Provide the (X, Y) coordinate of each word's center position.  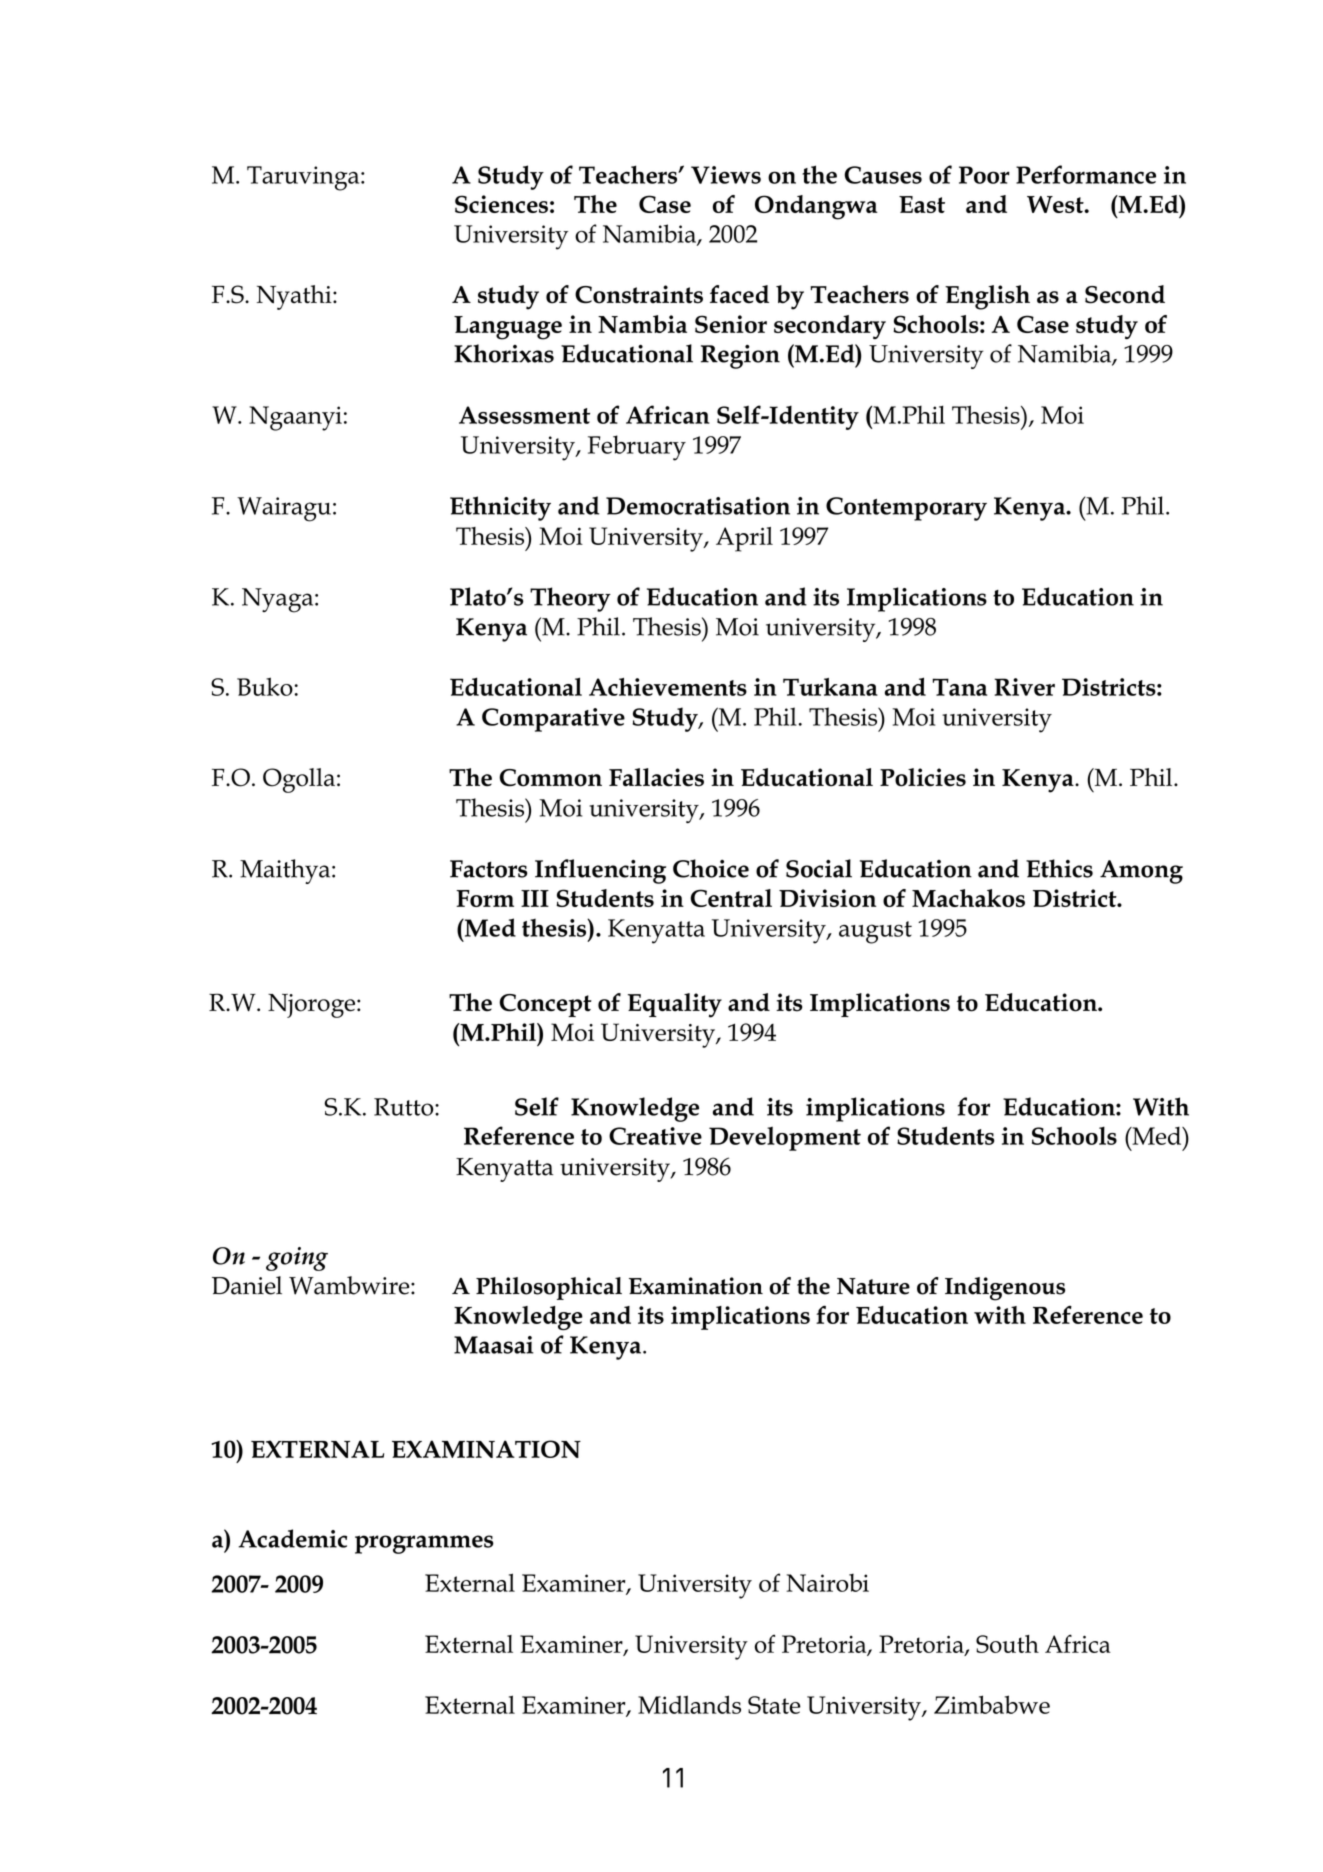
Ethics (1059, 868)
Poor (984, 175)
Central (731, 898)
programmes (424, 1544)
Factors (489, 869)
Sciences (501, 204)
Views (726, 175)
